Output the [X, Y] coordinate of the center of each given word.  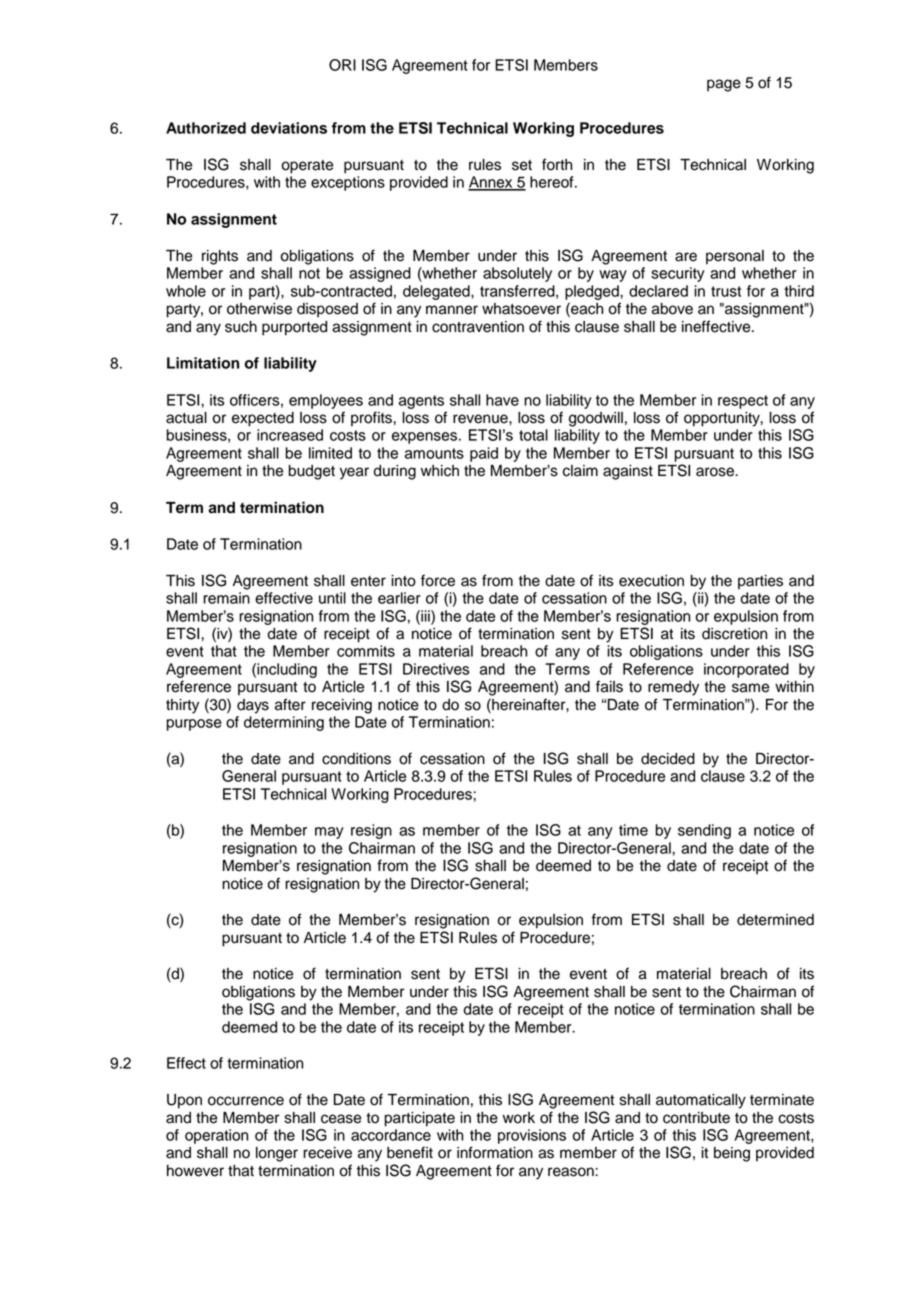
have [502, 400]
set [522, 165]
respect [743, 402]
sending [704, 831]
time [633, 830]
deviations [289, 128]
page [724, 85]
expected [263, 419]
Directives [436, 669]
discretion [734, 634]
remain [226, 598]
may [329, 833]
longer [277, 1154]
